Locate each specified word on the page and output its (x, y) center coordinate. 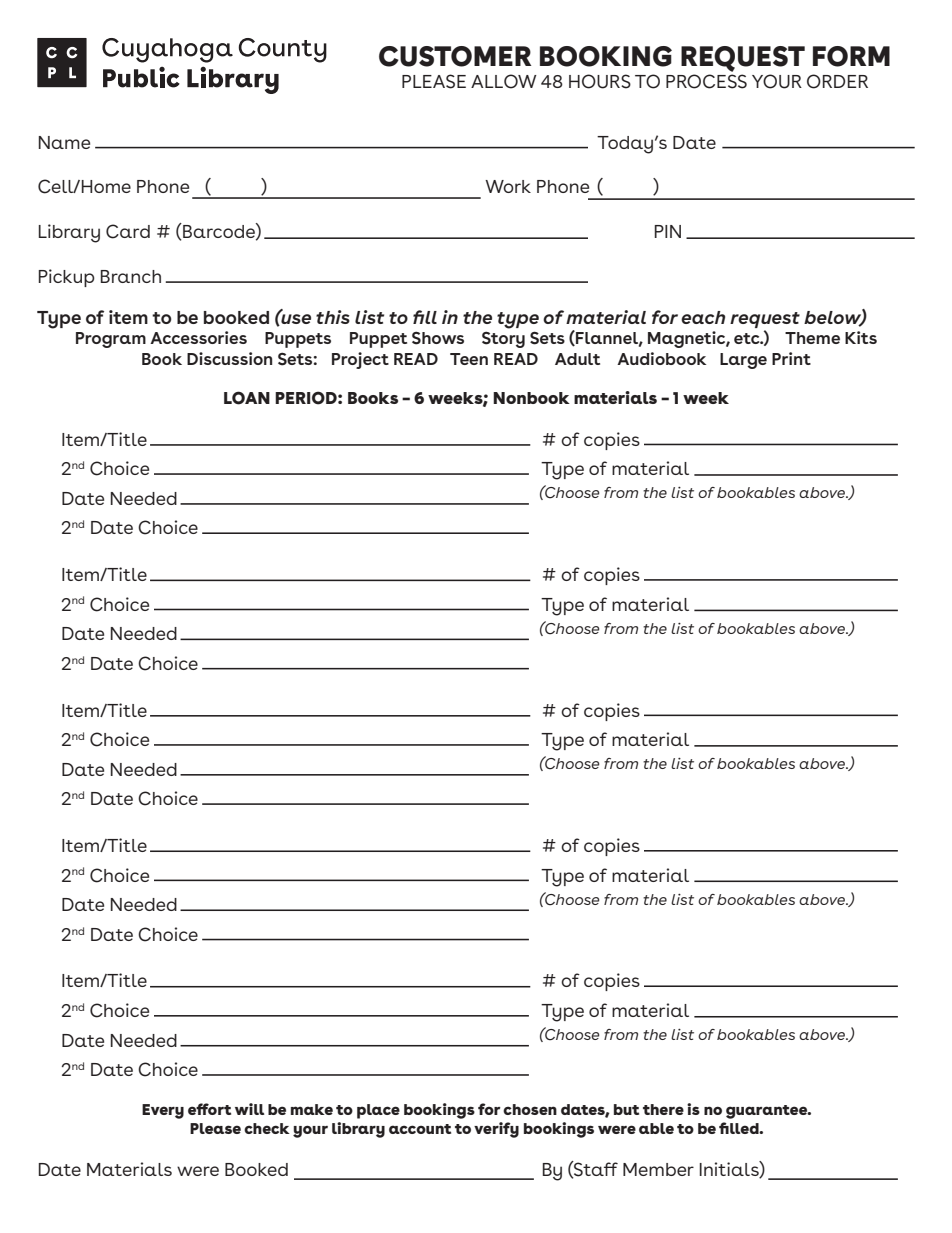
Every (163, 1111)
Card (128, 231)
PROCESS (706, 81)
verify (496, 1130)
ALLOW (504, 81)
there (663, 1109)
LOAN (247, 398)
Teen (469, 359)
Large (743, 361)
